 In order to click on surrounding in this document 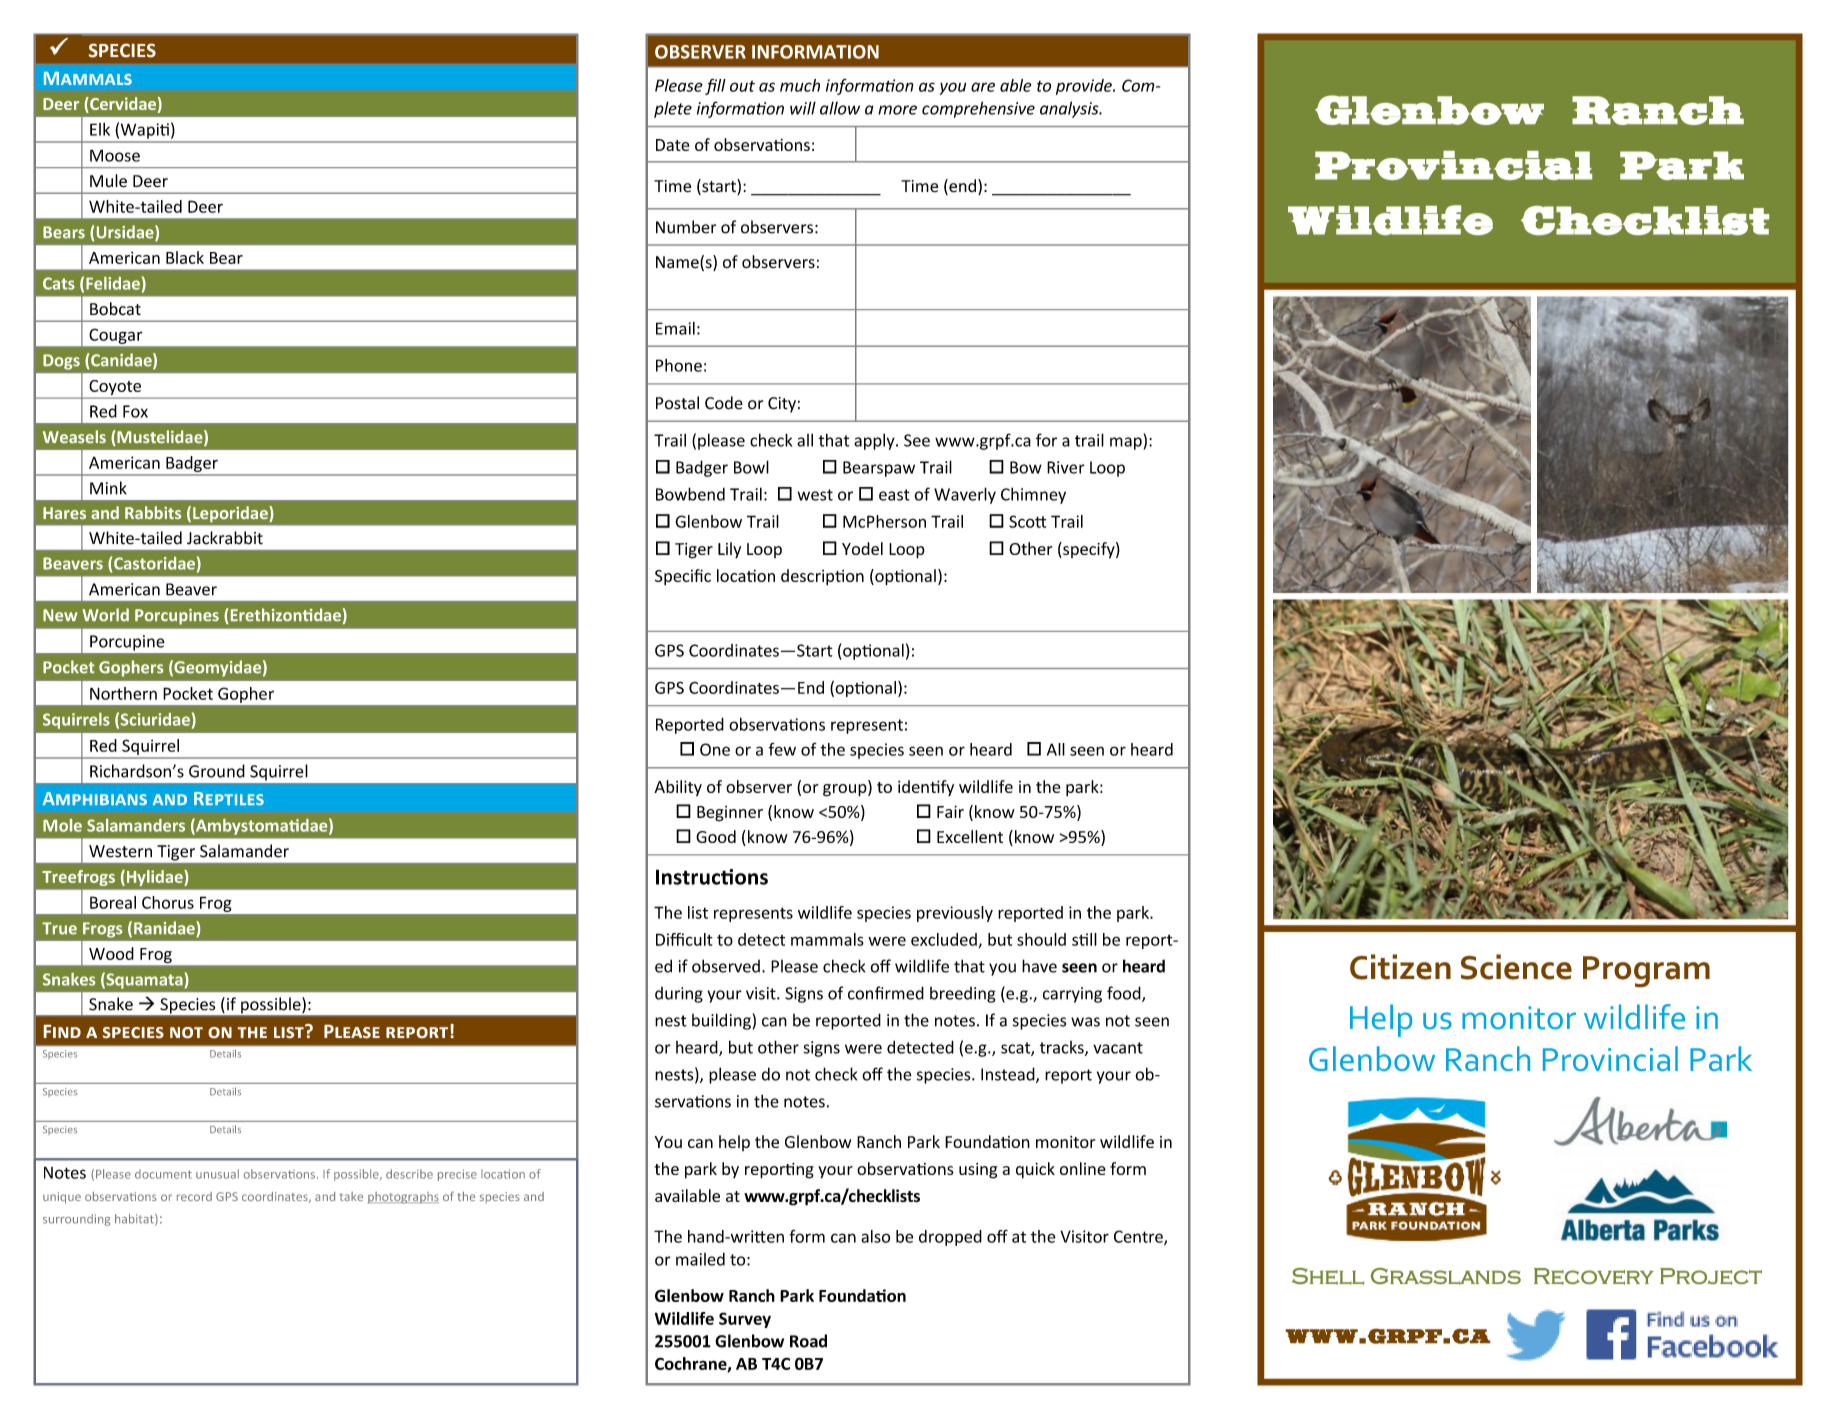, I will do `click(76, 1220)`.
